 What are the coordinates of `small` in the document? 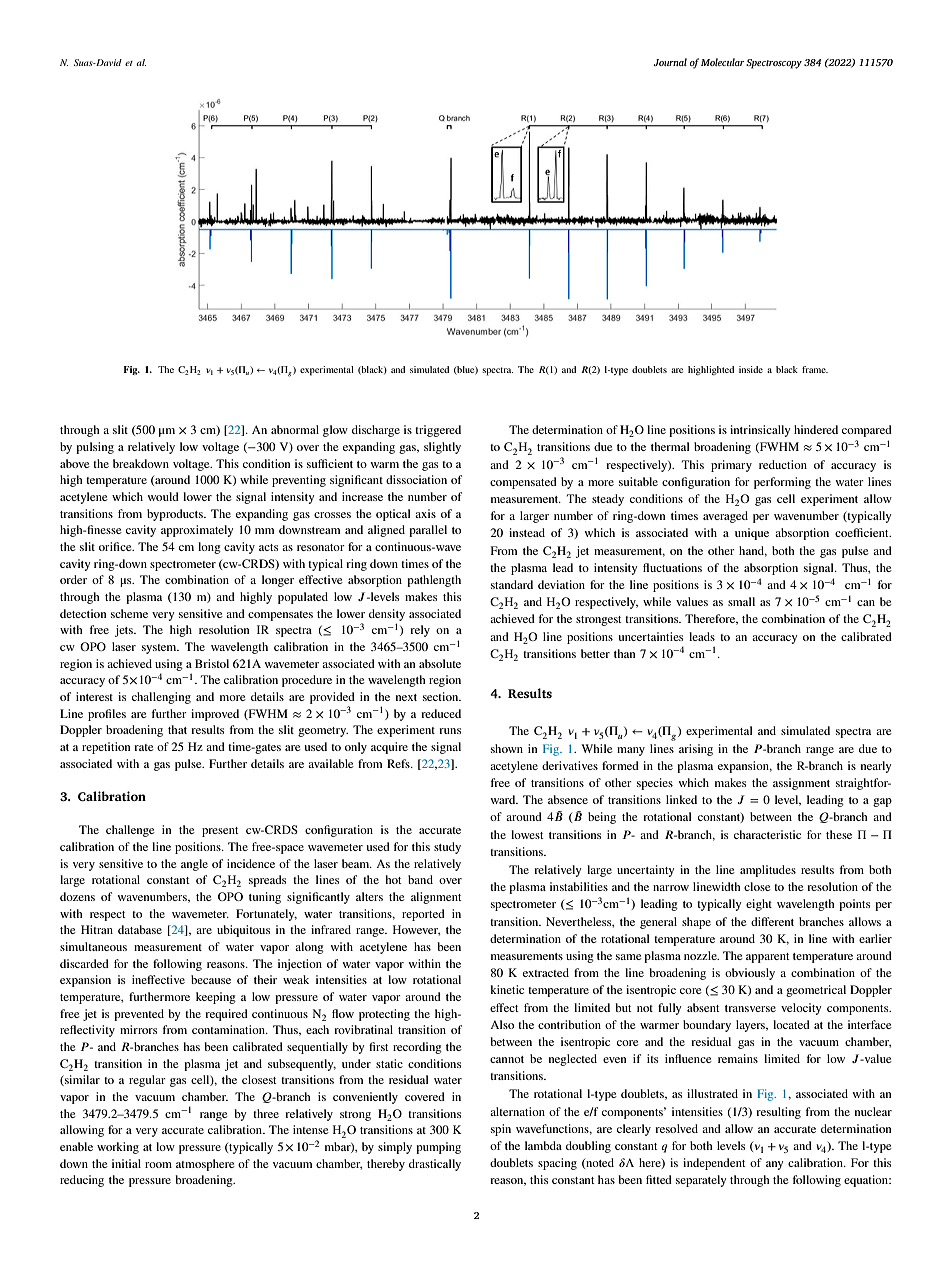 It's located at (741, 601).
